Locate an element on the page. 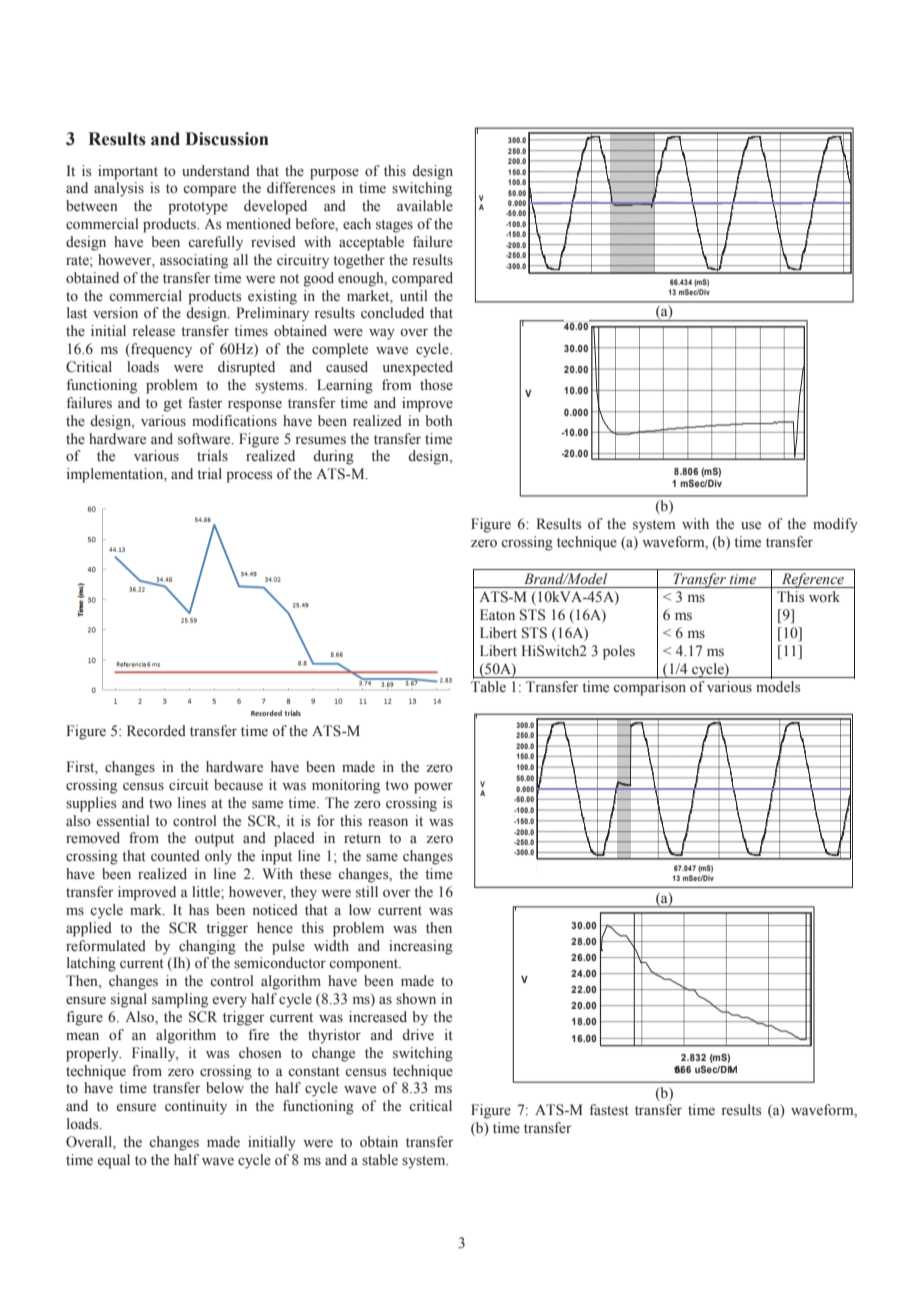  stages is located at coordinates (394, 226).
